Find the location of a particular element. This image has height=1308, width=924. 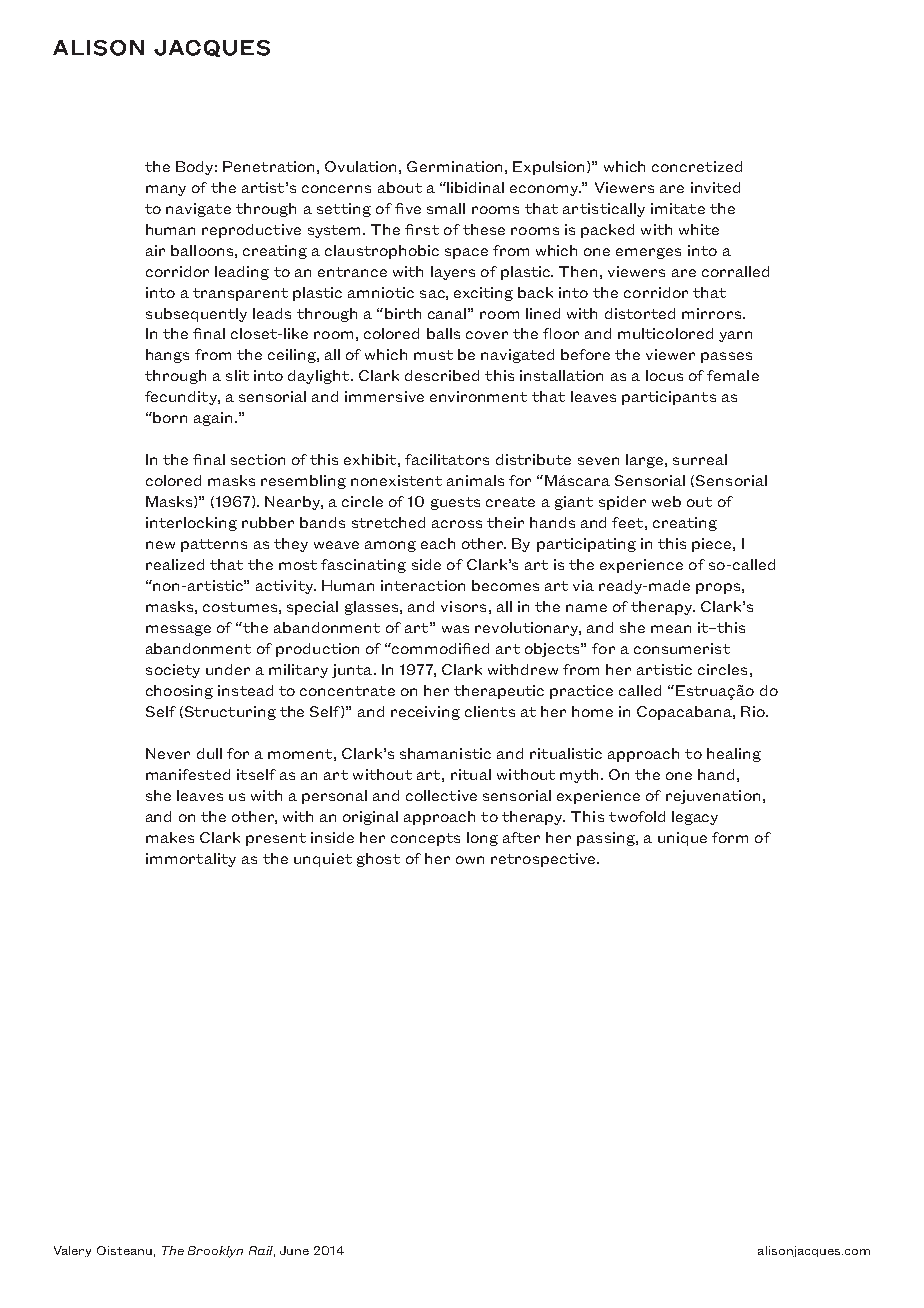

imitate is located at coordinates (678, 208).
